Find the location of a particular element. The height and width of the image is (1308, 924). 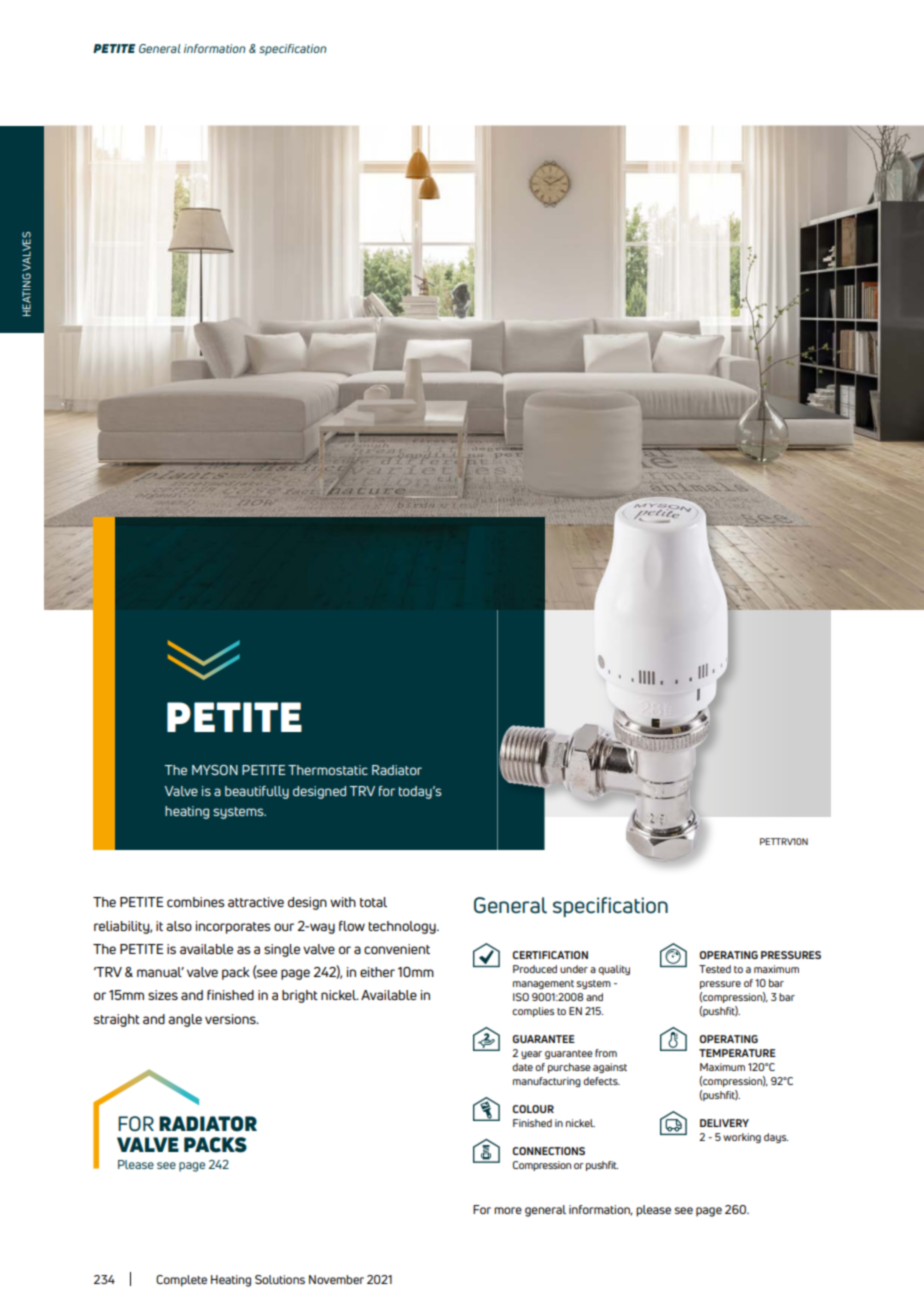

CERTIFICATION is located at coordinates (550, 955).
